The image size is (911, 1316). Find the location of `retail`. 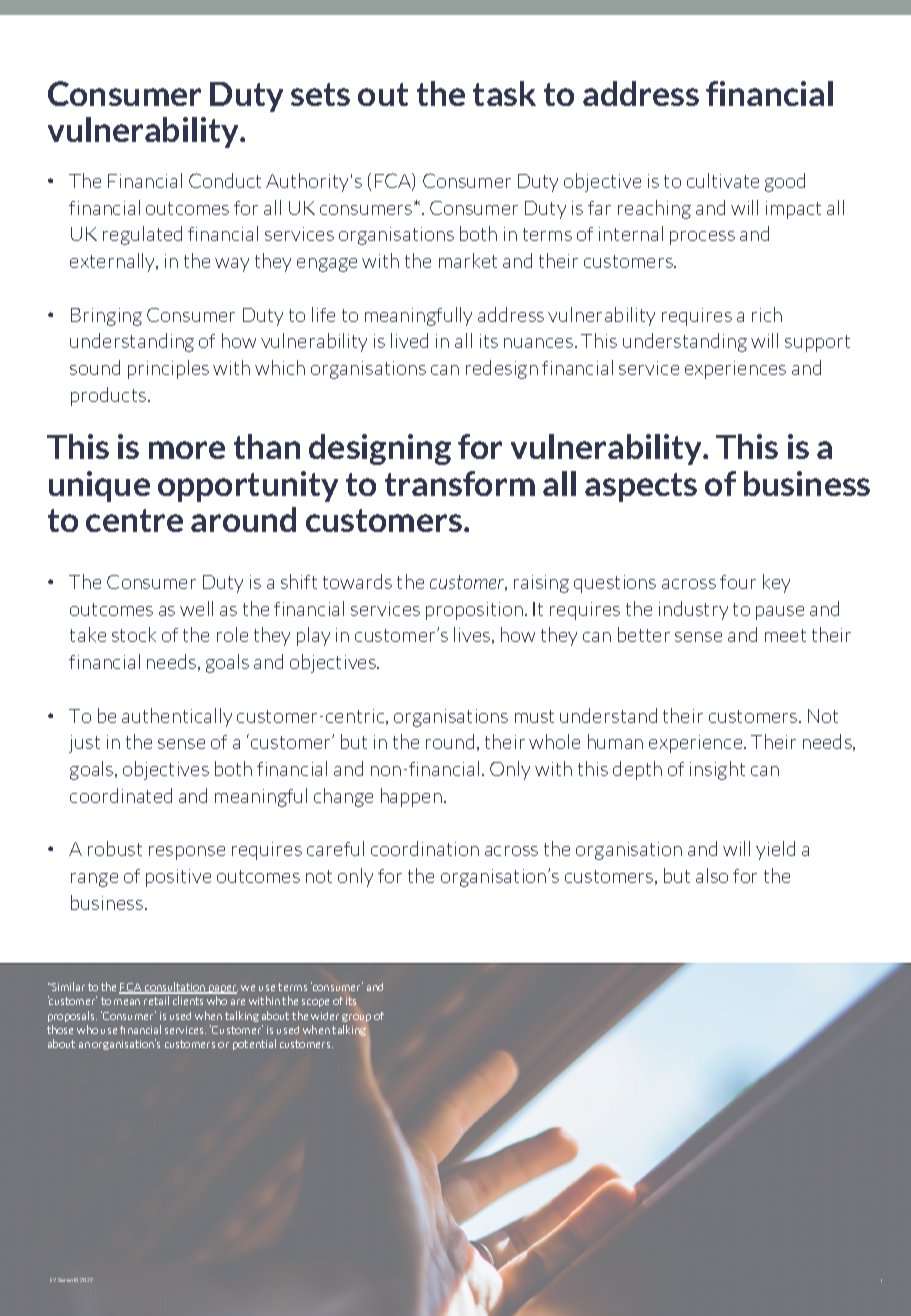

retail is located at coordinates (156, 1000).
